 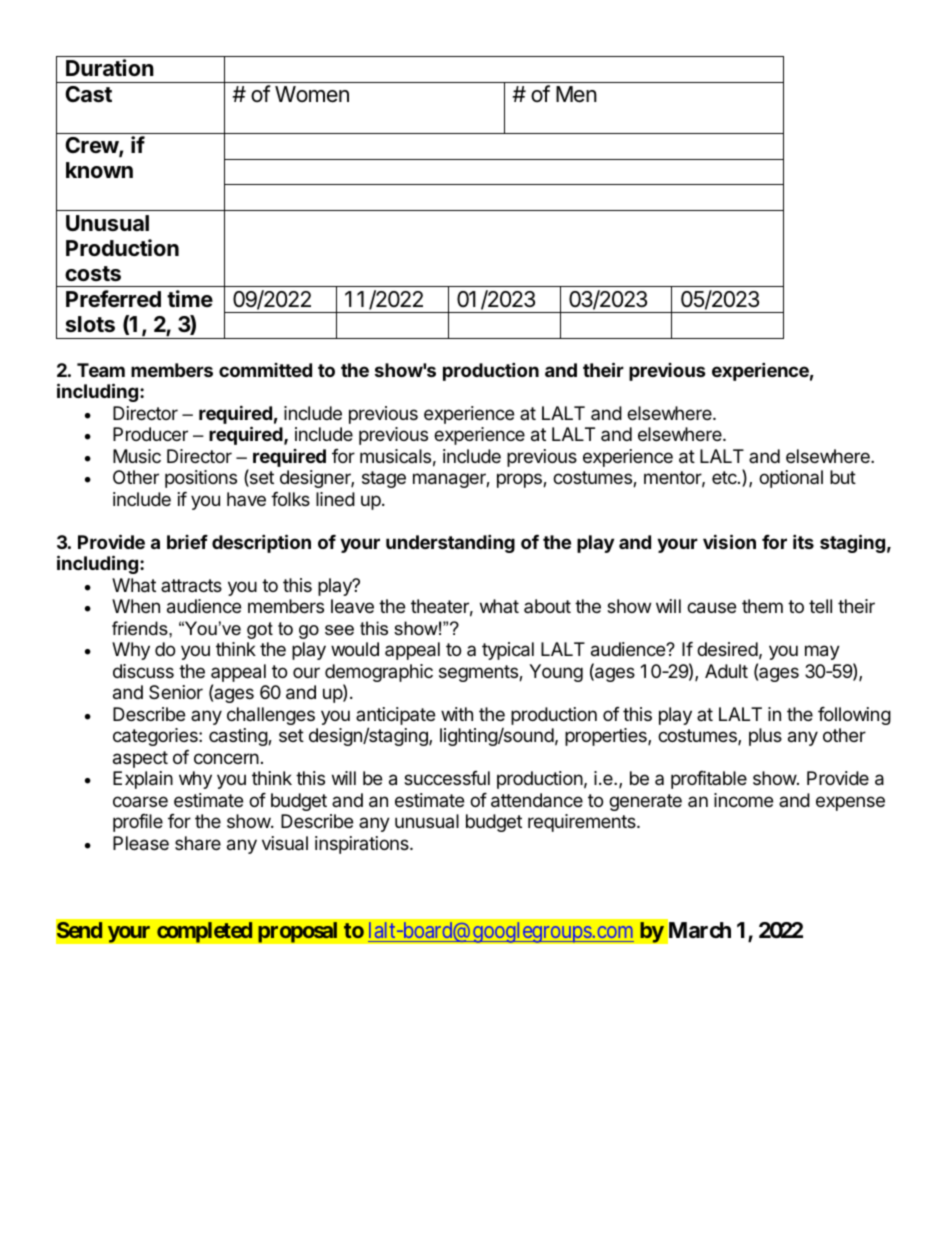 I want to click on Duration, so click(x=110, y=67).
